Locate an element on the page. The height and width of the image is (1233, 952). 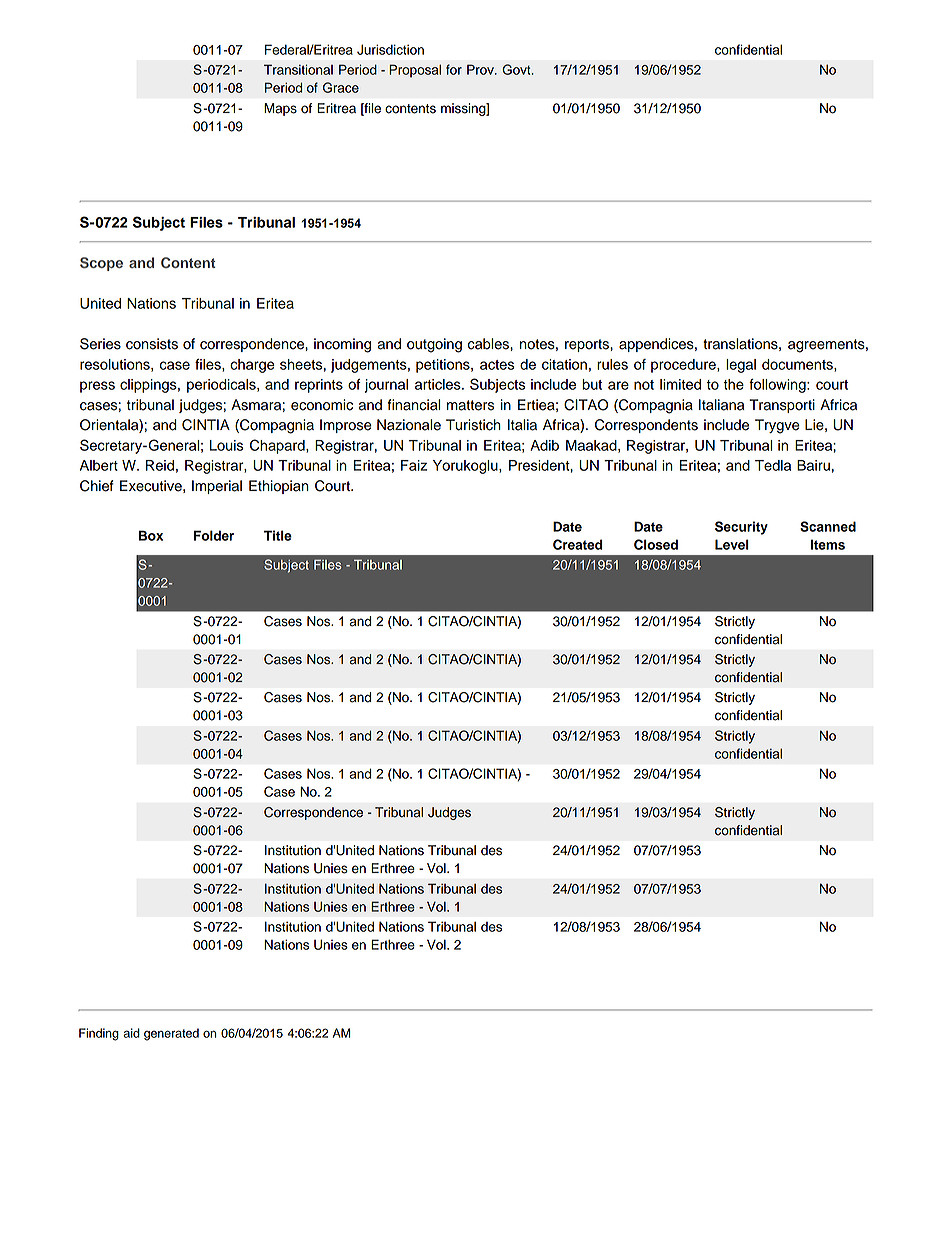
articles is located at coordinates (439, 384).
